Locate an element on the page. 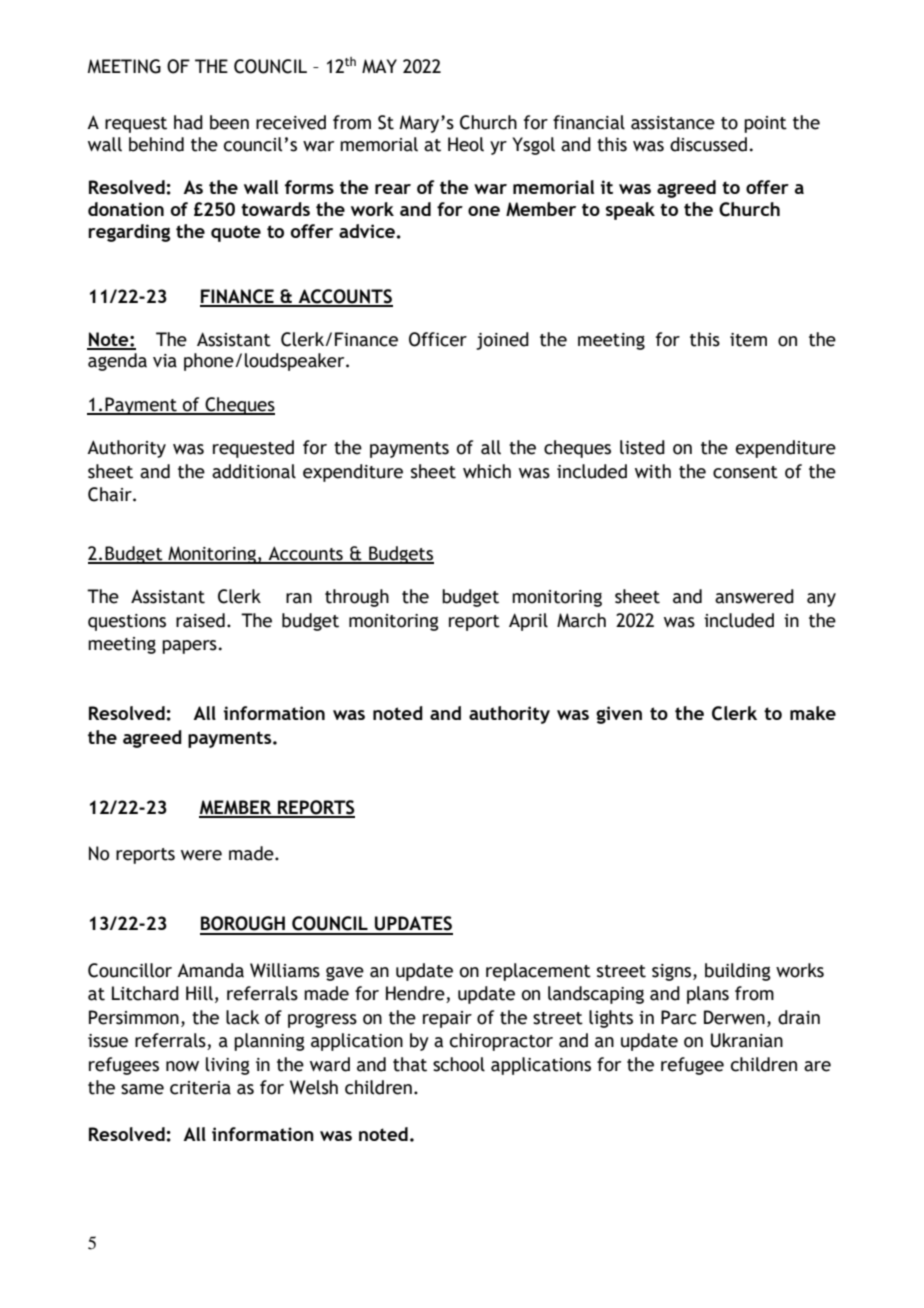 The width and height of the document is (924, 1308). via is located at coordinates (165, 361).
